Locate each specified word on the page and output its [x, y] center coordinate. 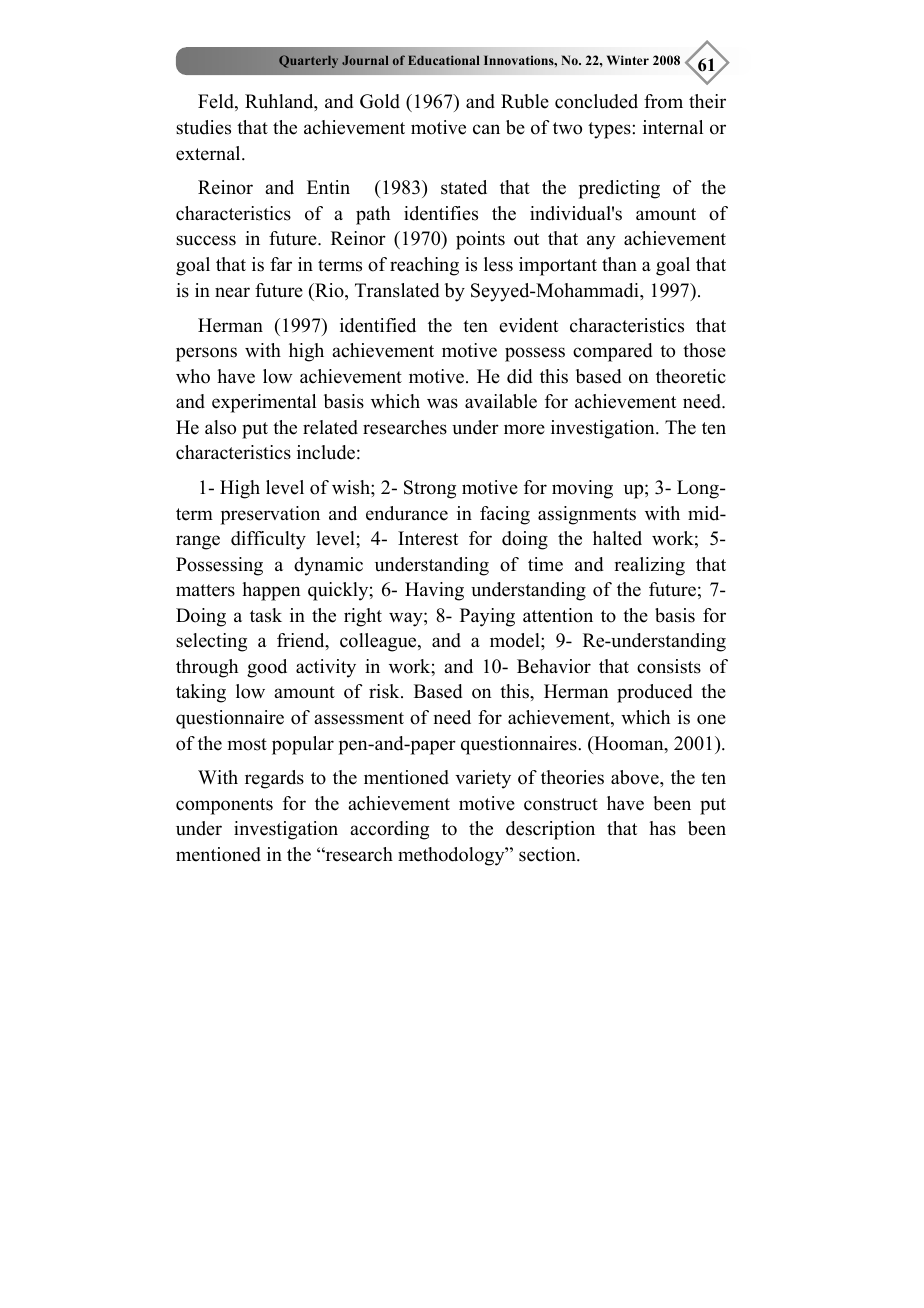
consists [669, 666]
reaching [424, 266]
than [619, 264]
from [663, 101]
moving [582, 489]
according [389, 830]
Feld [217, 102]
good [267, 668]
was [442, 403]
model [516, 640]
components [224, 806]
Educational [443, 60]
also [220, 427]
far [281, 264]
